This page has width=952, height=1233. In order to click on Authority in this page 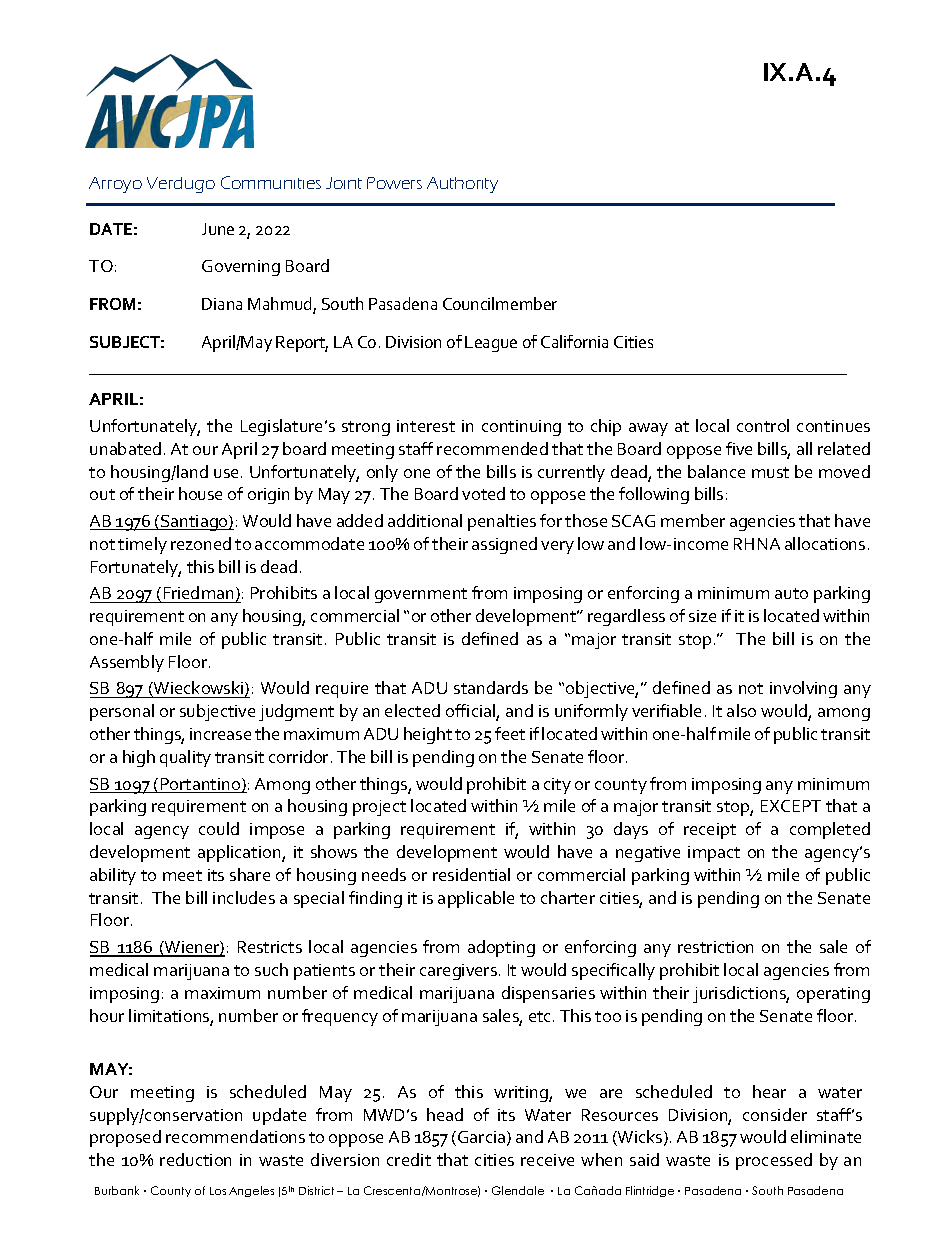, I will do `click(462, 185)`.
